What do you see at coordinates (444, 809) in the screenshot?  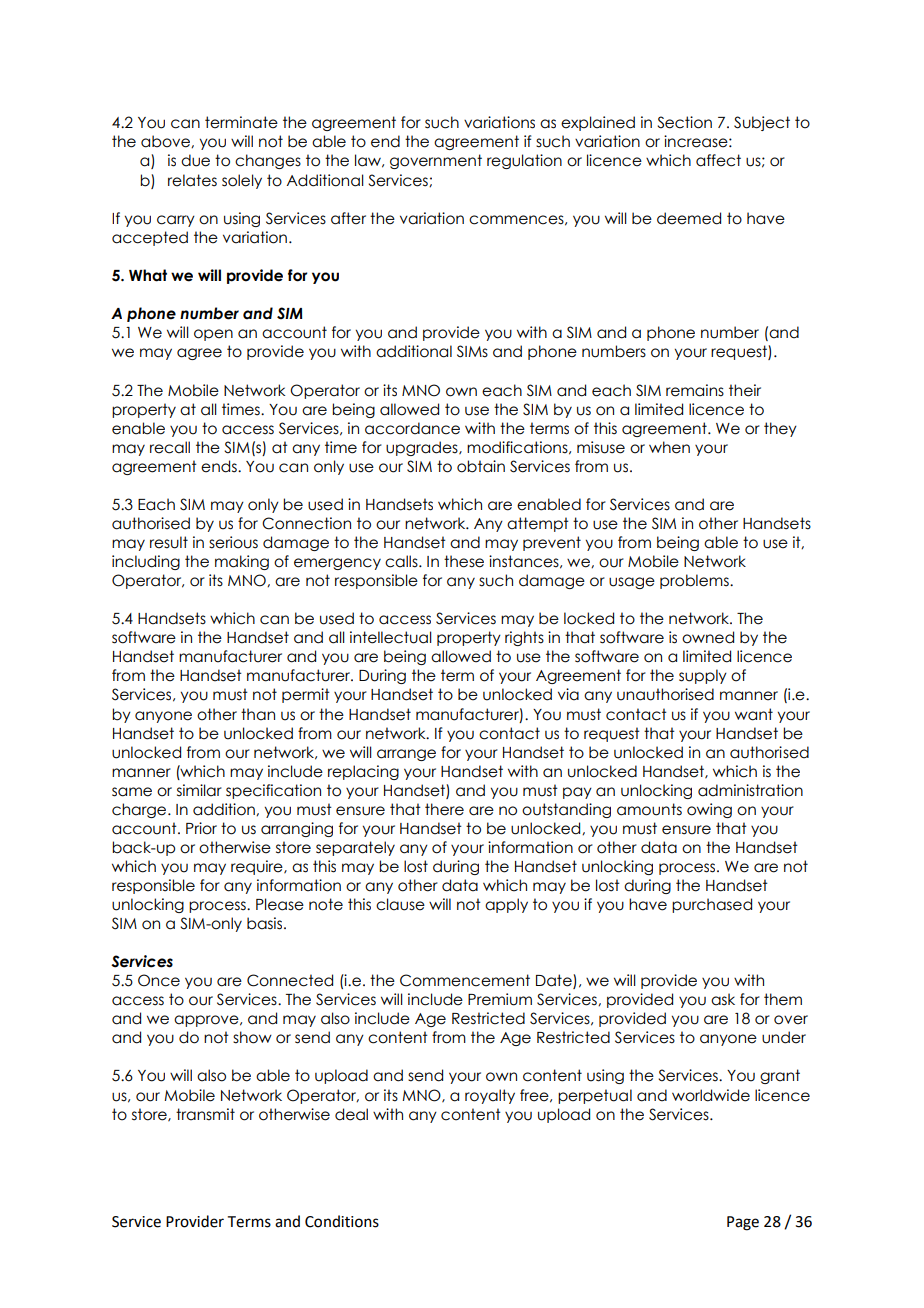 I see `there` at bounding box center [444, 809].
